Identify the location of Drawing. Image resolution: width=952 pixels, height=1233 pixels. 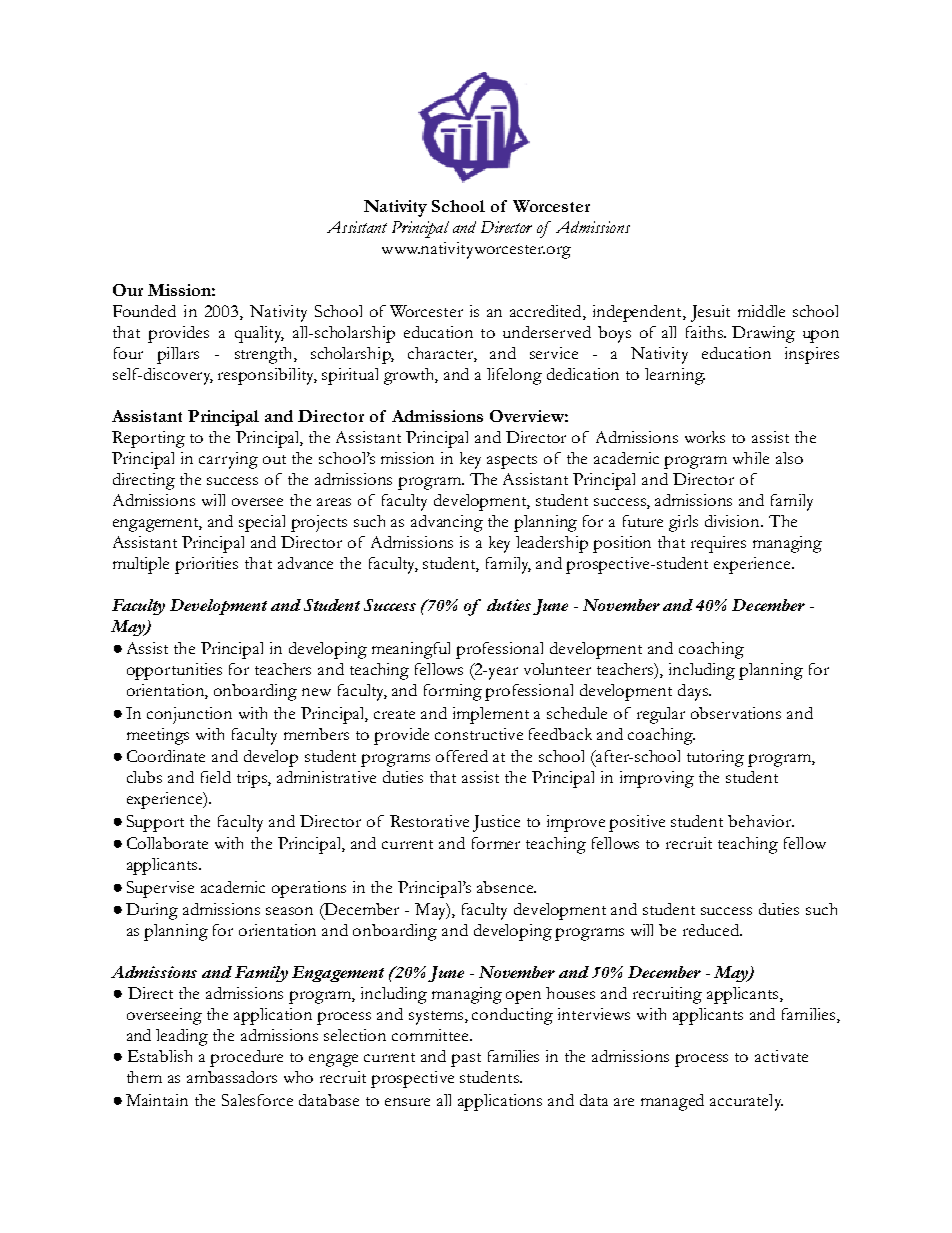
(763, 334).
